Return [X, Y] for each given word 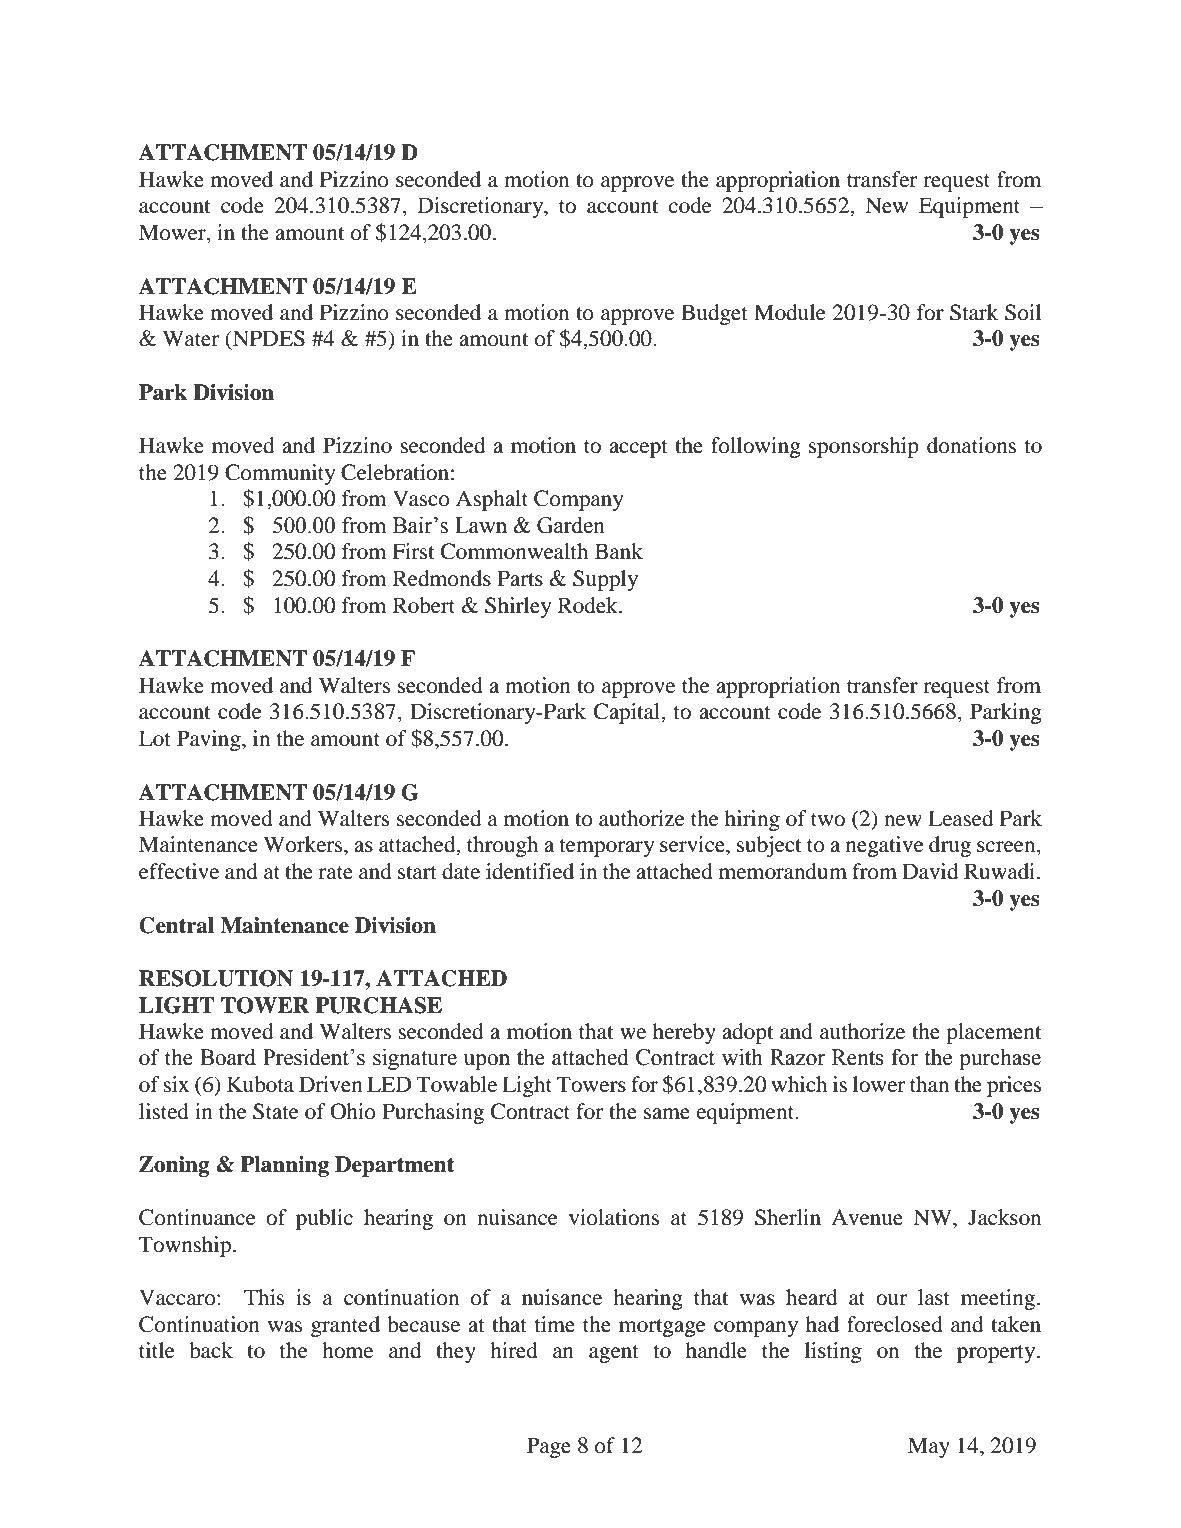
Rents [858, 1057]
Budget [714, 314]
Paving [210, 740]
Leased [960, 818]
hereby [684, 1033]
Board [228, 1057]
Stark [974, 312]
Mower [173, 233]
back [211, 1350]
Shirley [518, 607]
